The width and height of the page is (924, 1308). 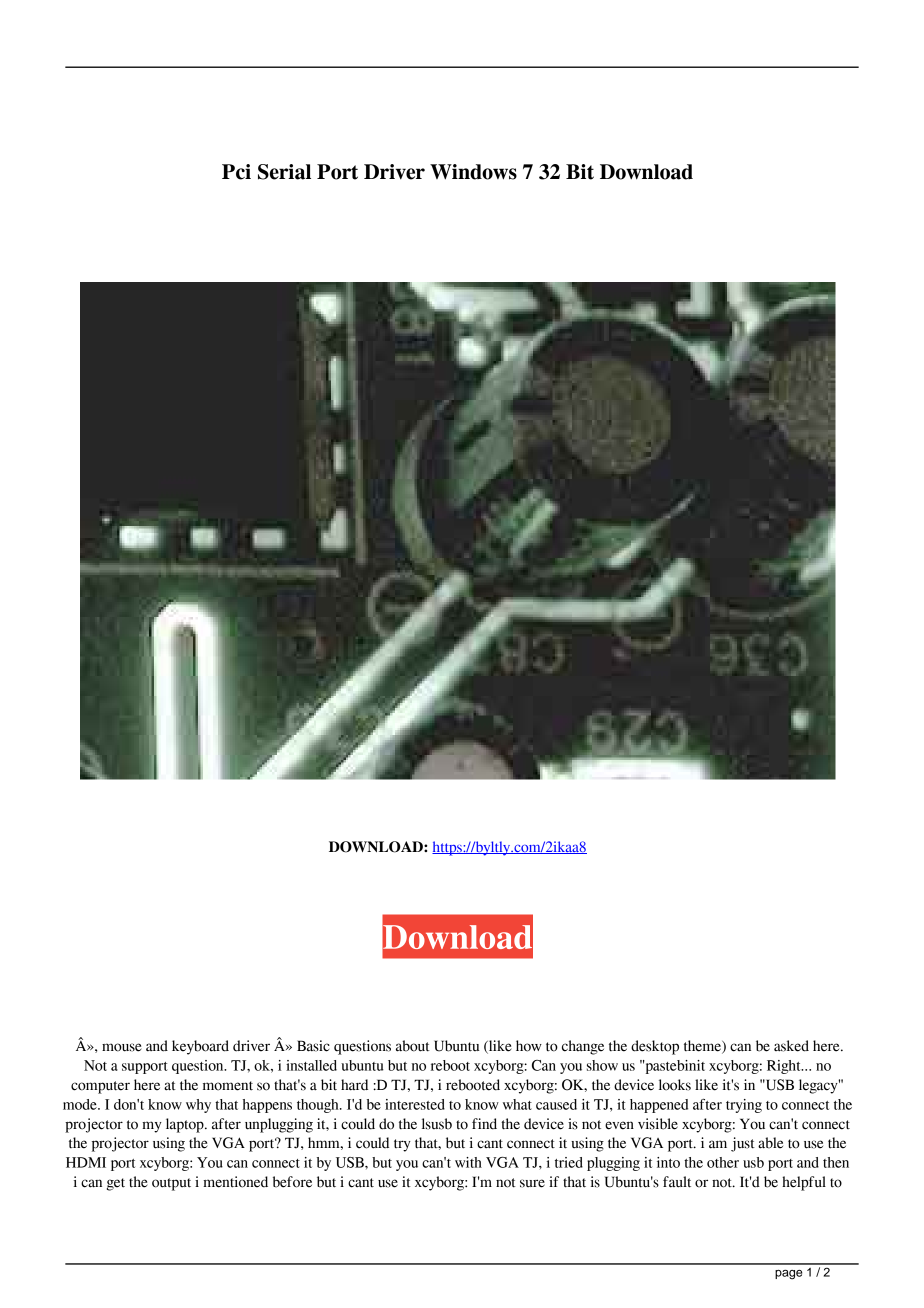 I want to click on Serial, so click(x=284, y=172).
